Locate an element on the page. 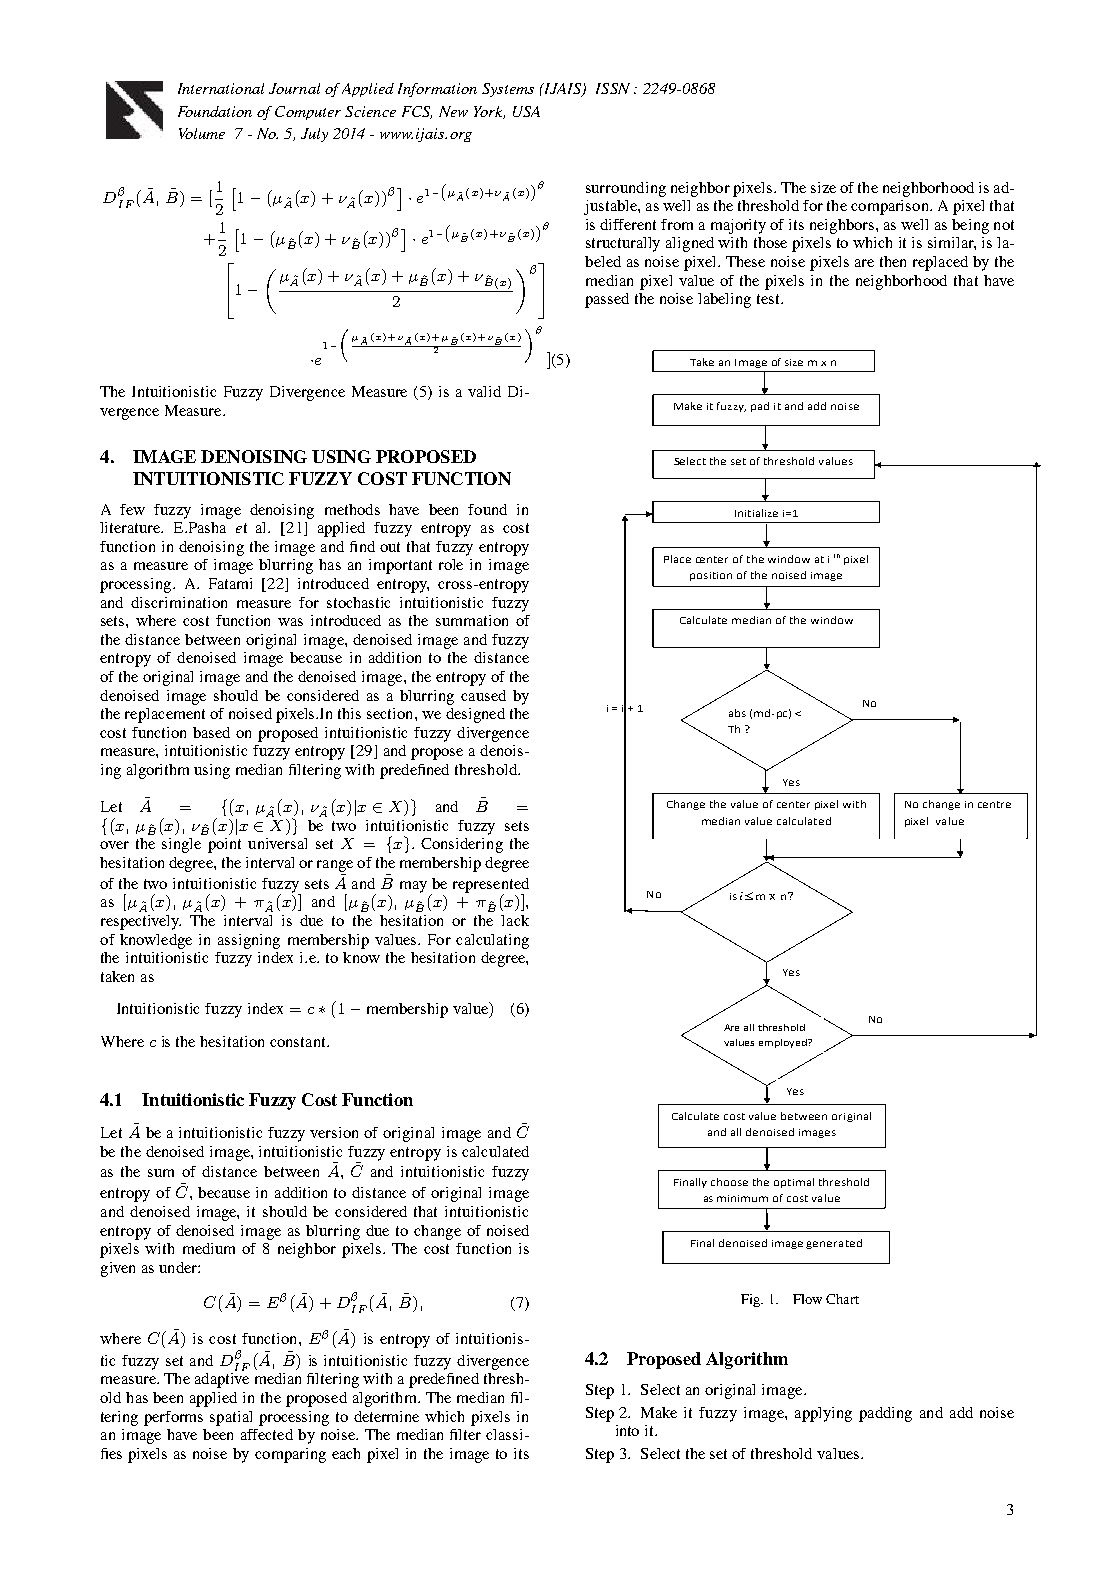  assigning is located at coordinates (249, 941).
